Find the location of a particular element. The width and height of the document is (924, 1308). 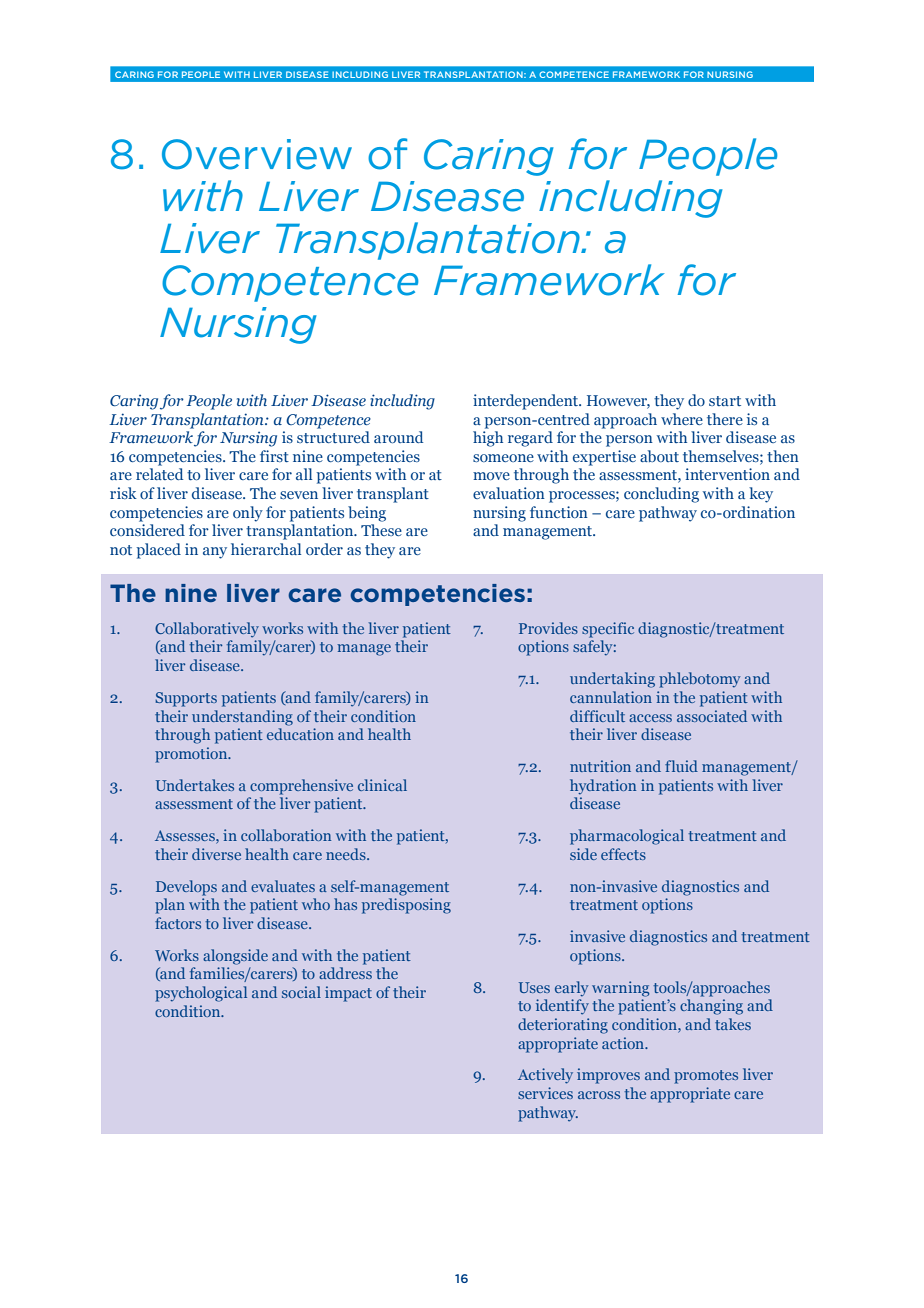

psychological is located at coordinates (201, 994).
